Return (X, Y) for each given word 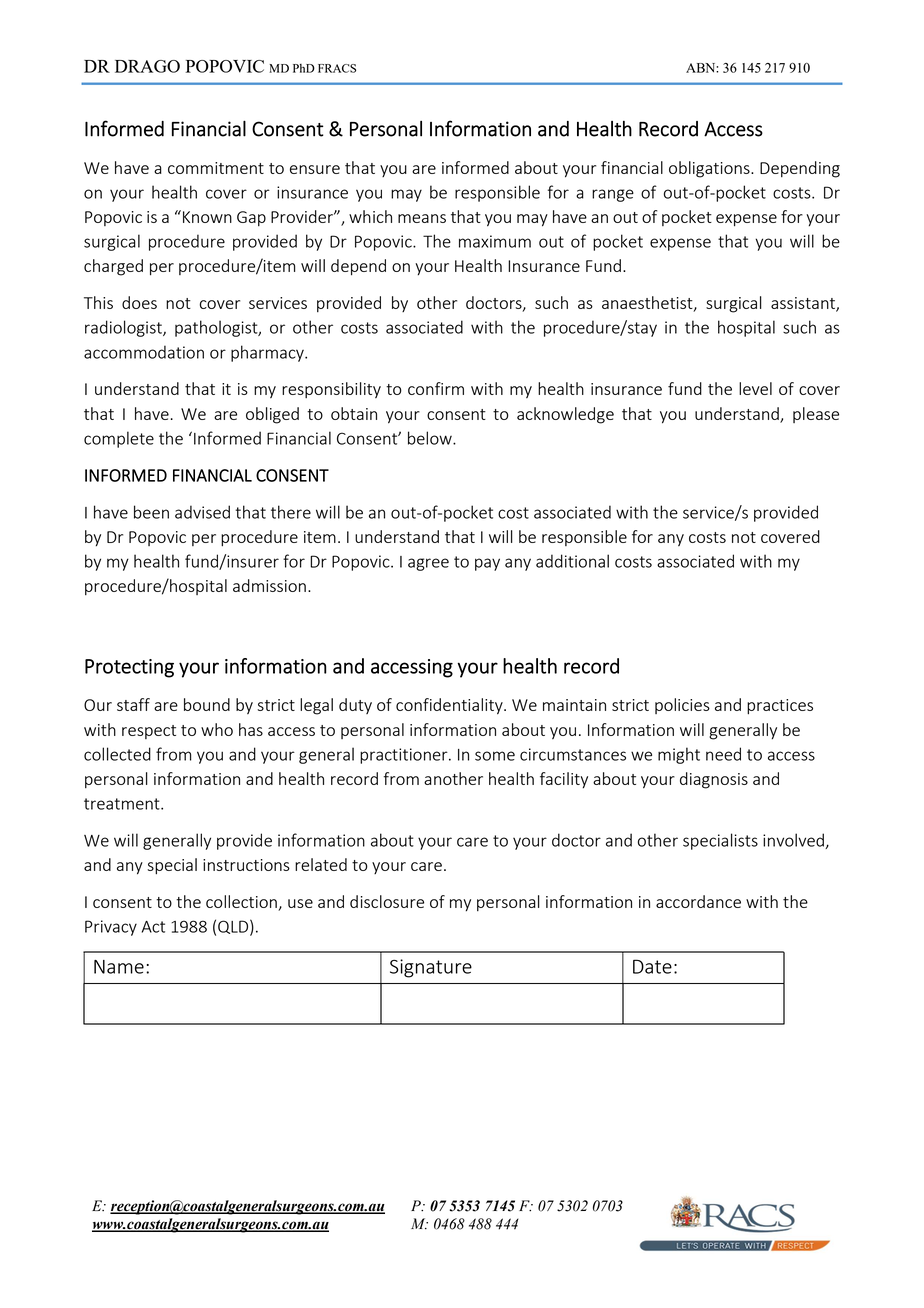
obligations (710, 169)
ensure (315, 169)
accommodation (144, 352)
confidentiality (450, 706)
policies (682, 706)
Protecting (129, 668)
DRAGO (147, 66)
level (755, 388)
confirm (436, 388)
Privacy (111, 928)
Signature (431, 968)
